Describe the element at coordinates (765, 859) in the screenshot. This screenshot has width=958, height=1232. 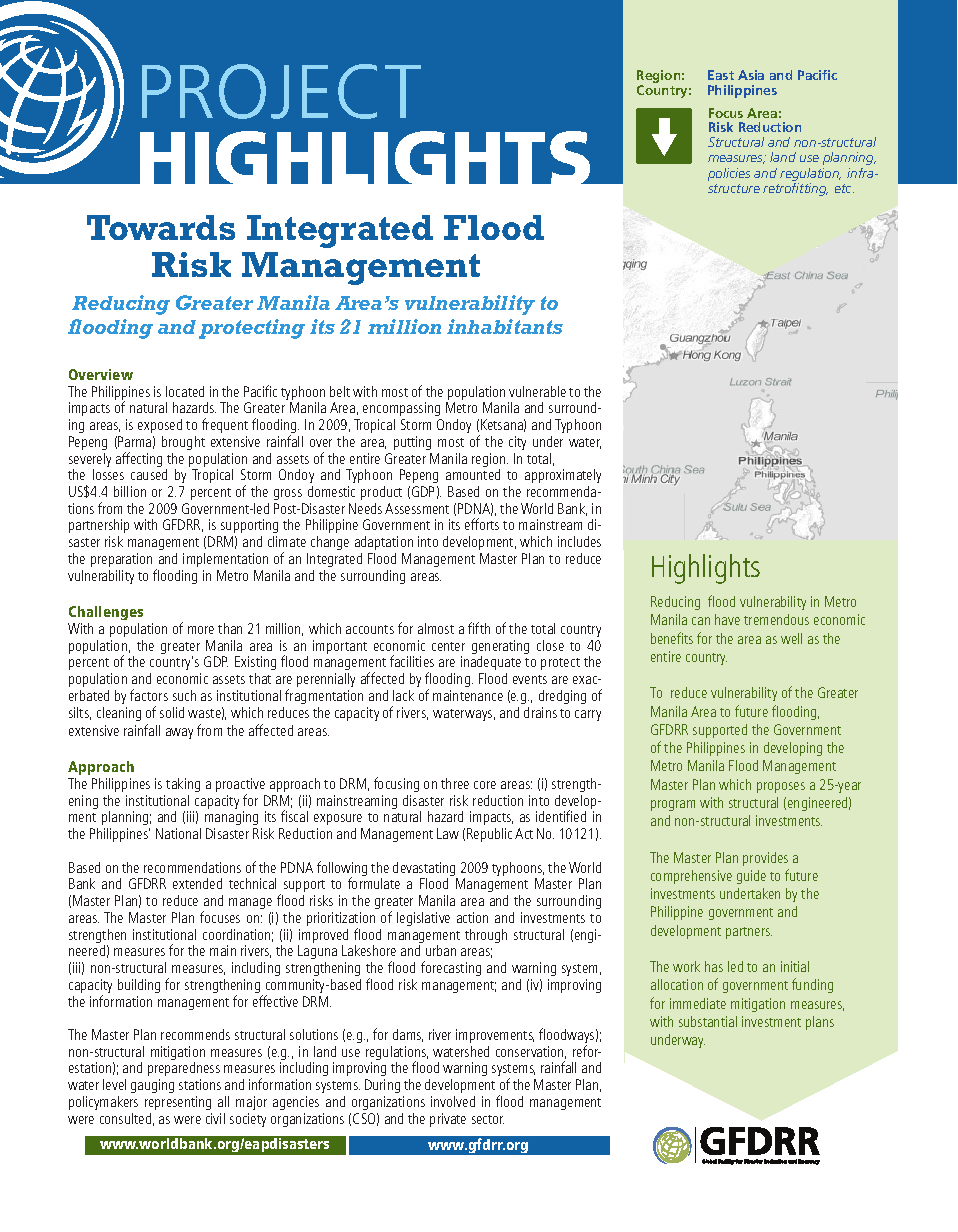
I see `provides` at that location.
